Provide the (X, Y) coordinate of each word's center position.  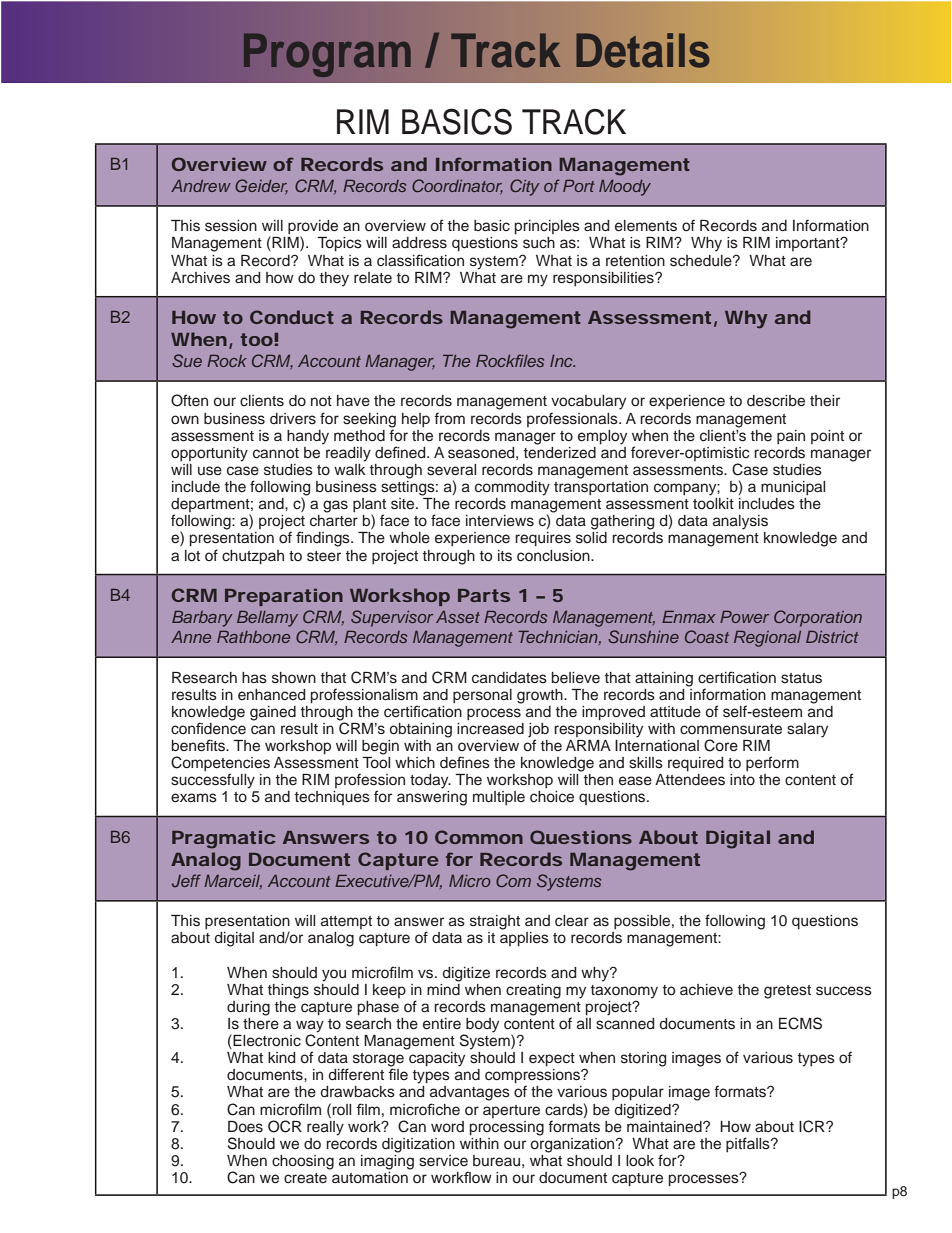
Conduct (292, 317)
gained (273, 713)
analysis (740, 522)
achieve (706, 990)
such (539, 243)
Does (245, 1127)
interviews (500, 521)
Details (642, 50)
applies (524, 939)
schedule (702, 261)
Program (327, 55)
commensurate (731, 729)
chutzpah (253, 557)
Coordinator (457, 186)
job (538, 731)
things (288, 991)
